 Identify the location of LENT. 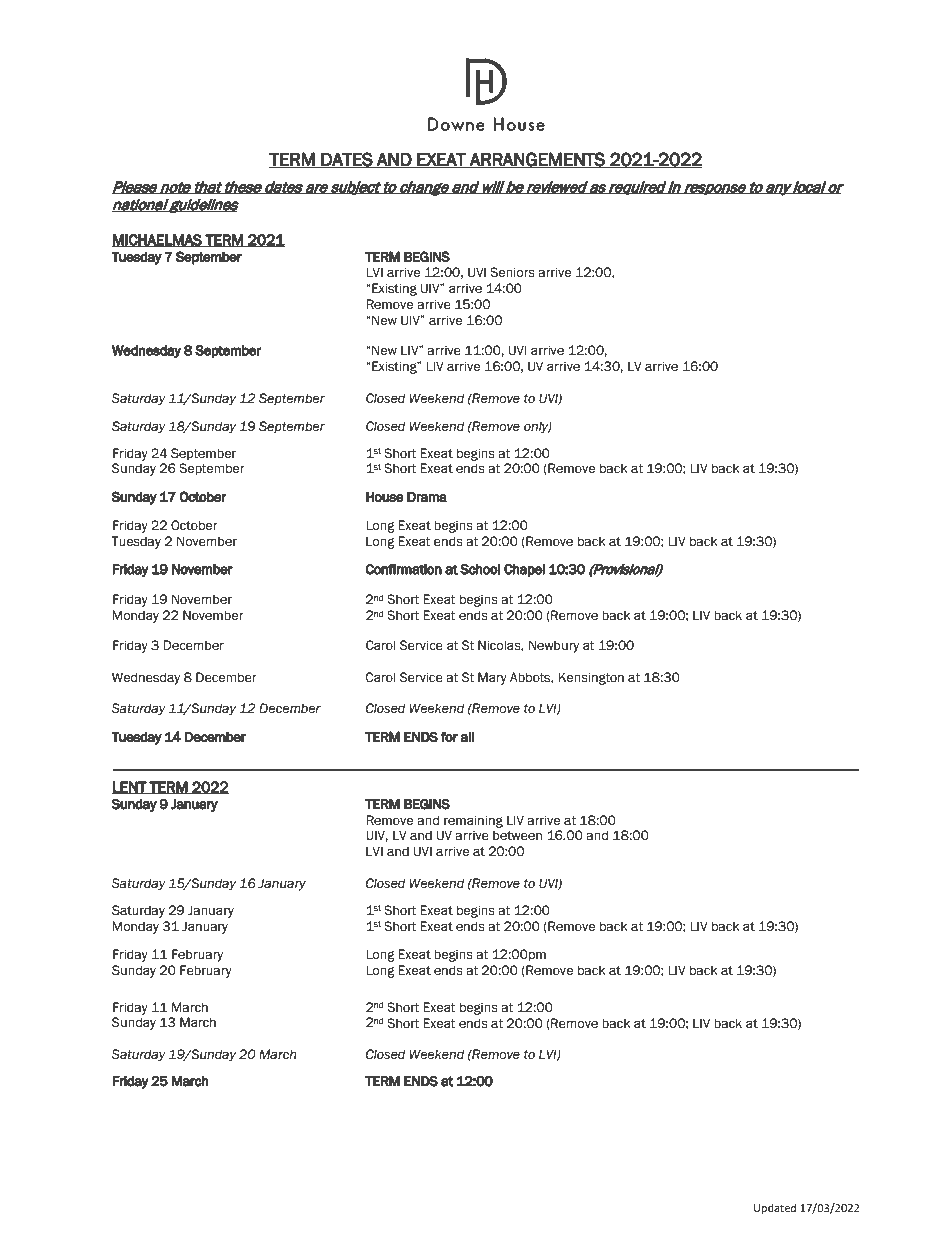
(130, 787).
